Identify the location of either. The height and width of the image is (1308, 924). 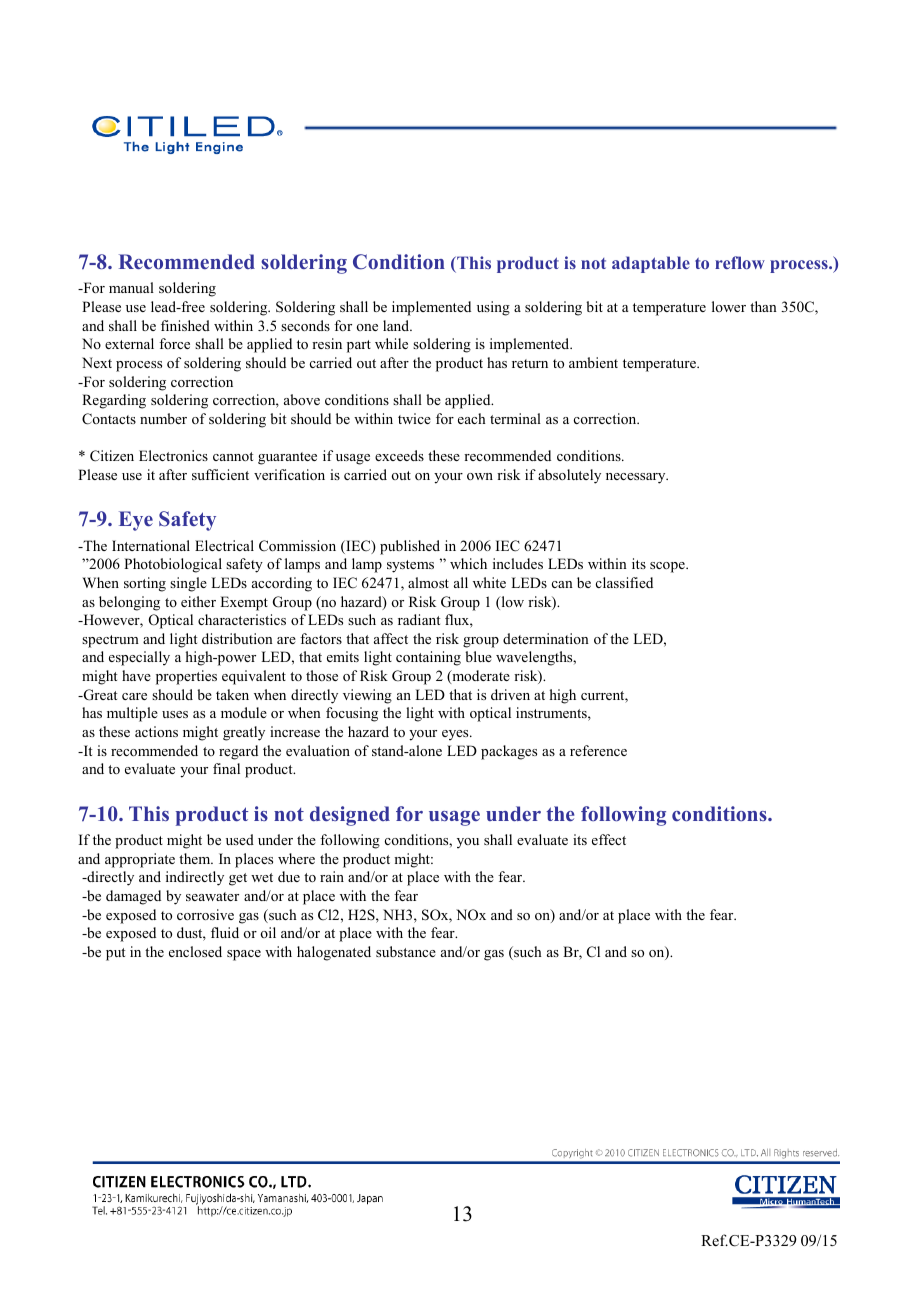
(198, 601).
